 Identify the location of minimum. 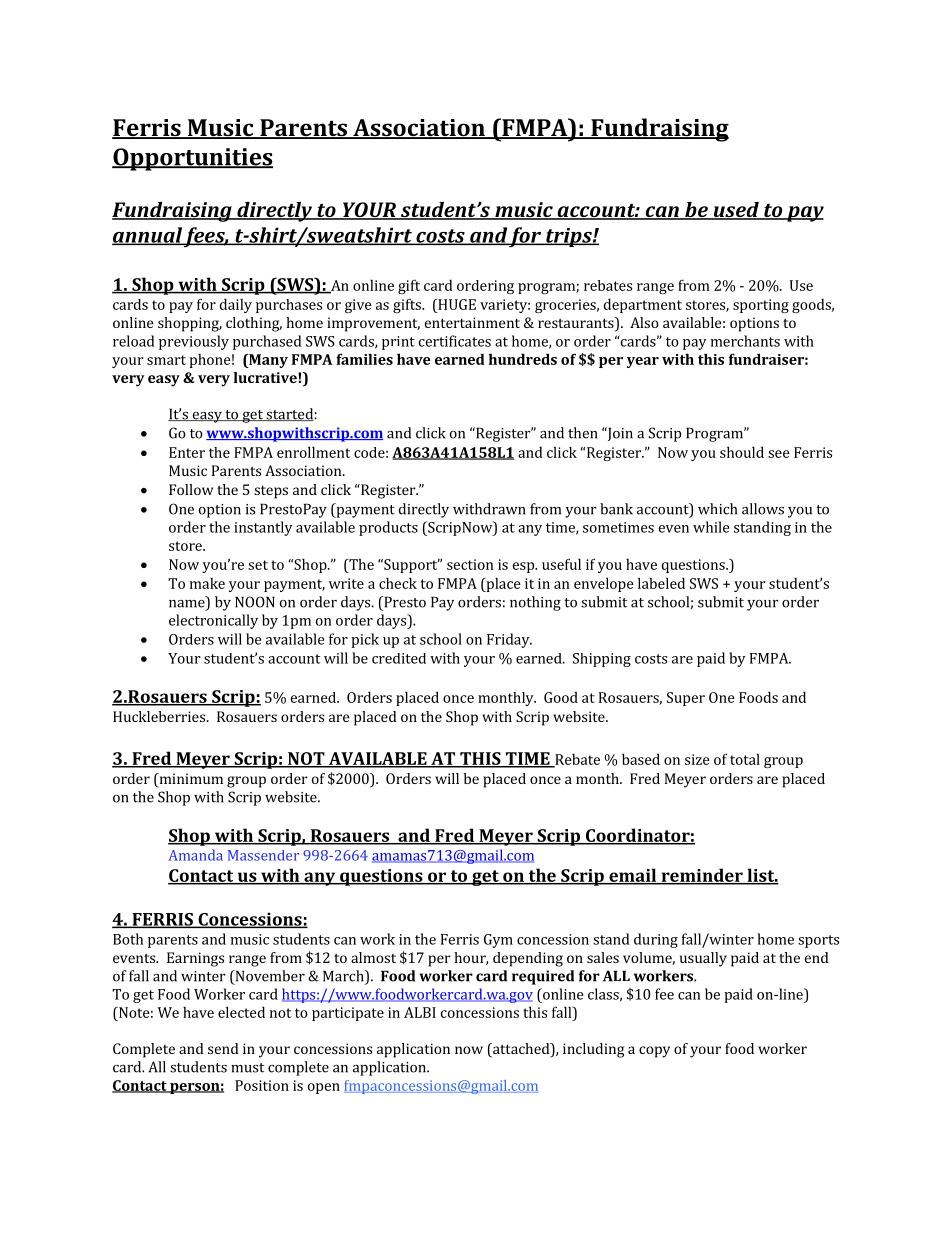
(190, 778).
